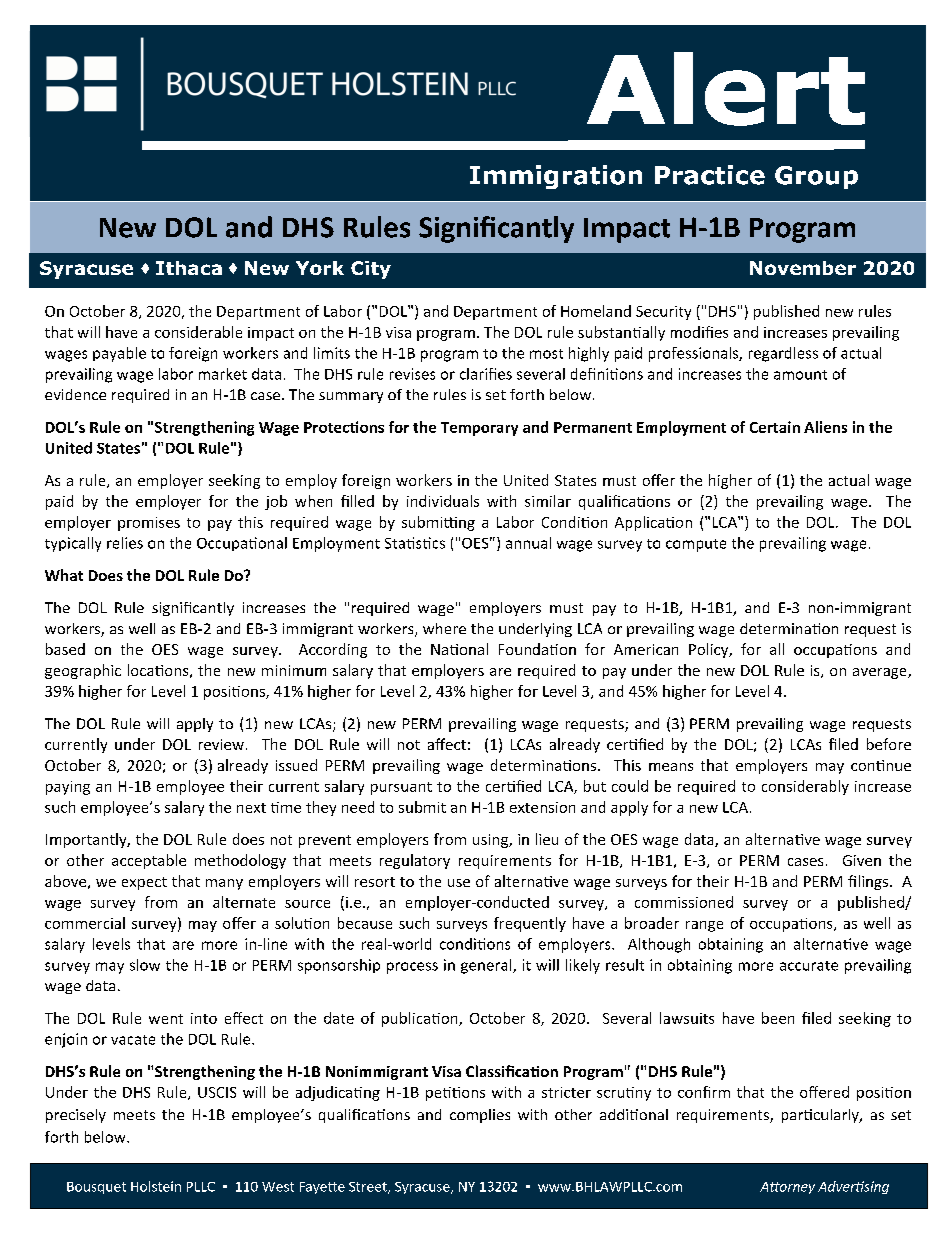  I want to click on Immigration, so click(556, 177).
